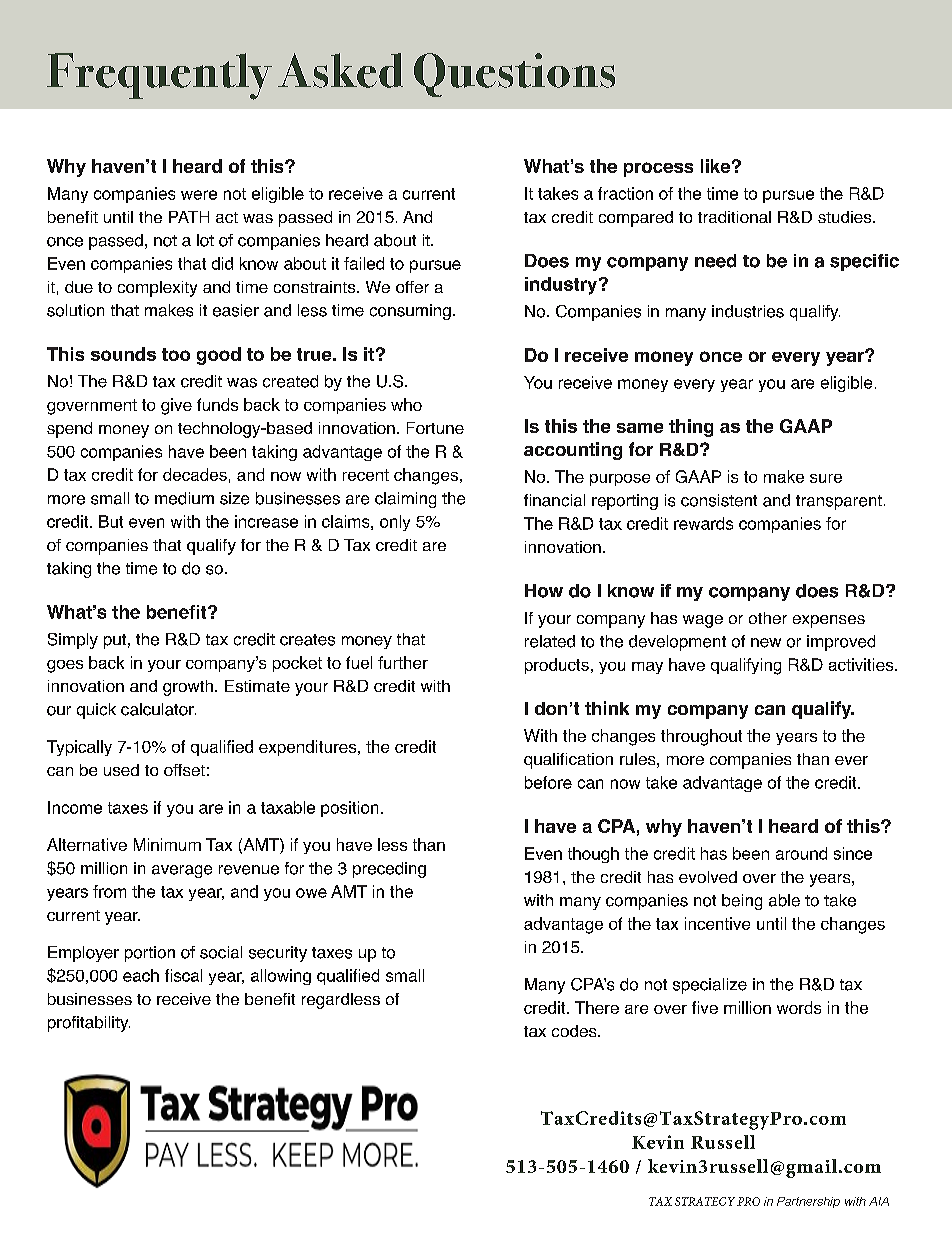 This document has width=952, height=1233. I want to click on profitability, so click(89, 1024).
